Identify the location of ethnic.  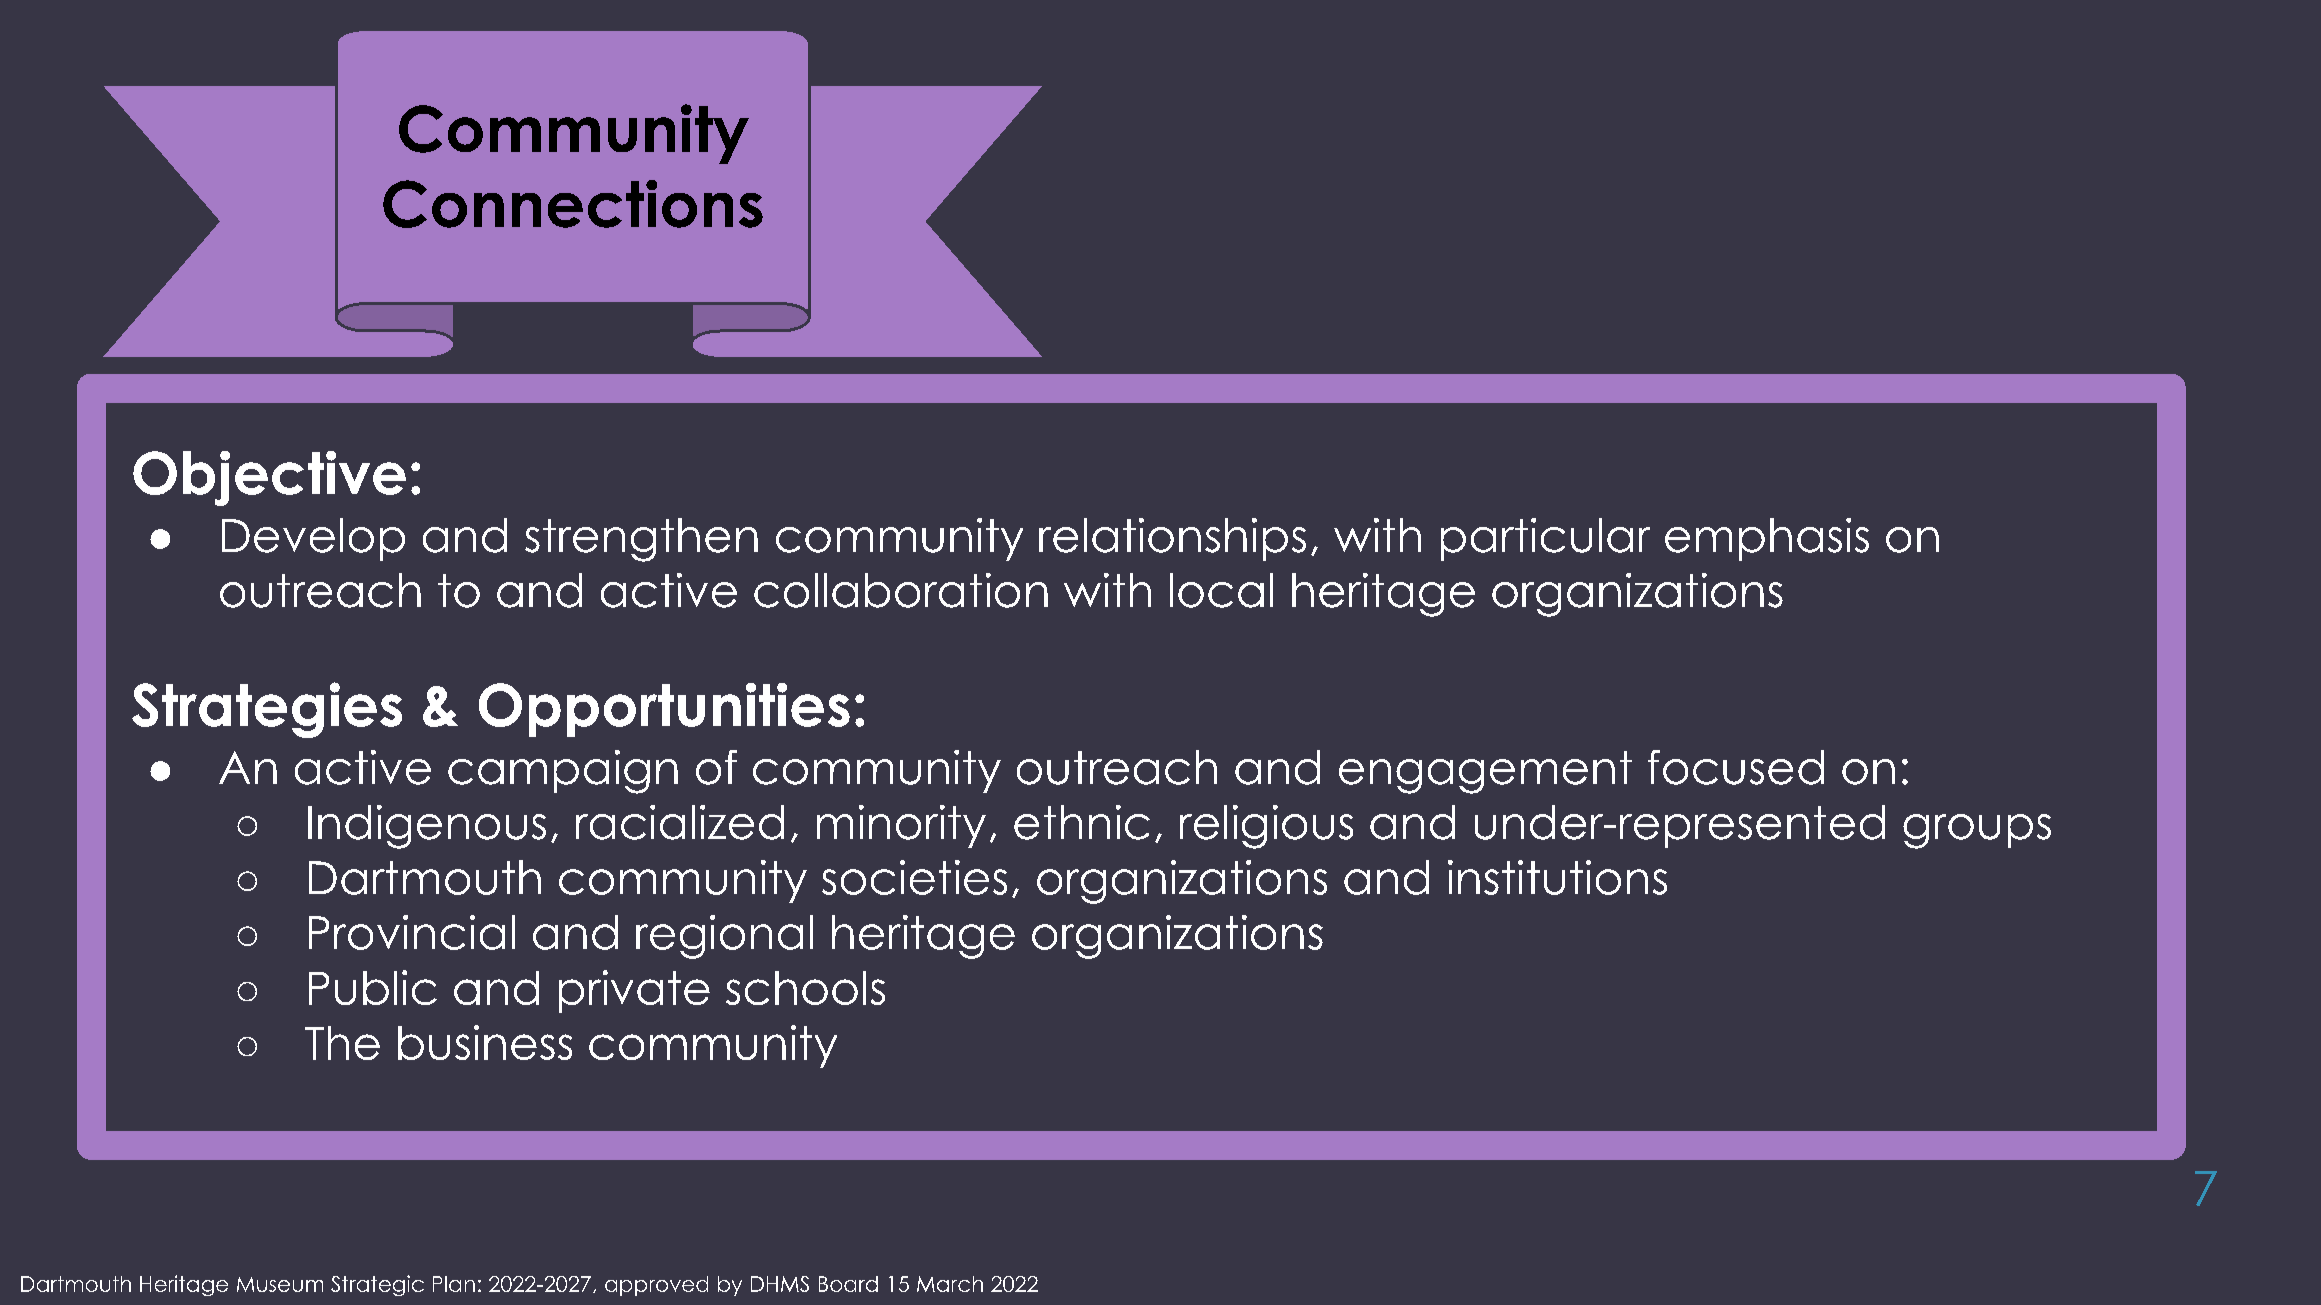
(1082, 822).
